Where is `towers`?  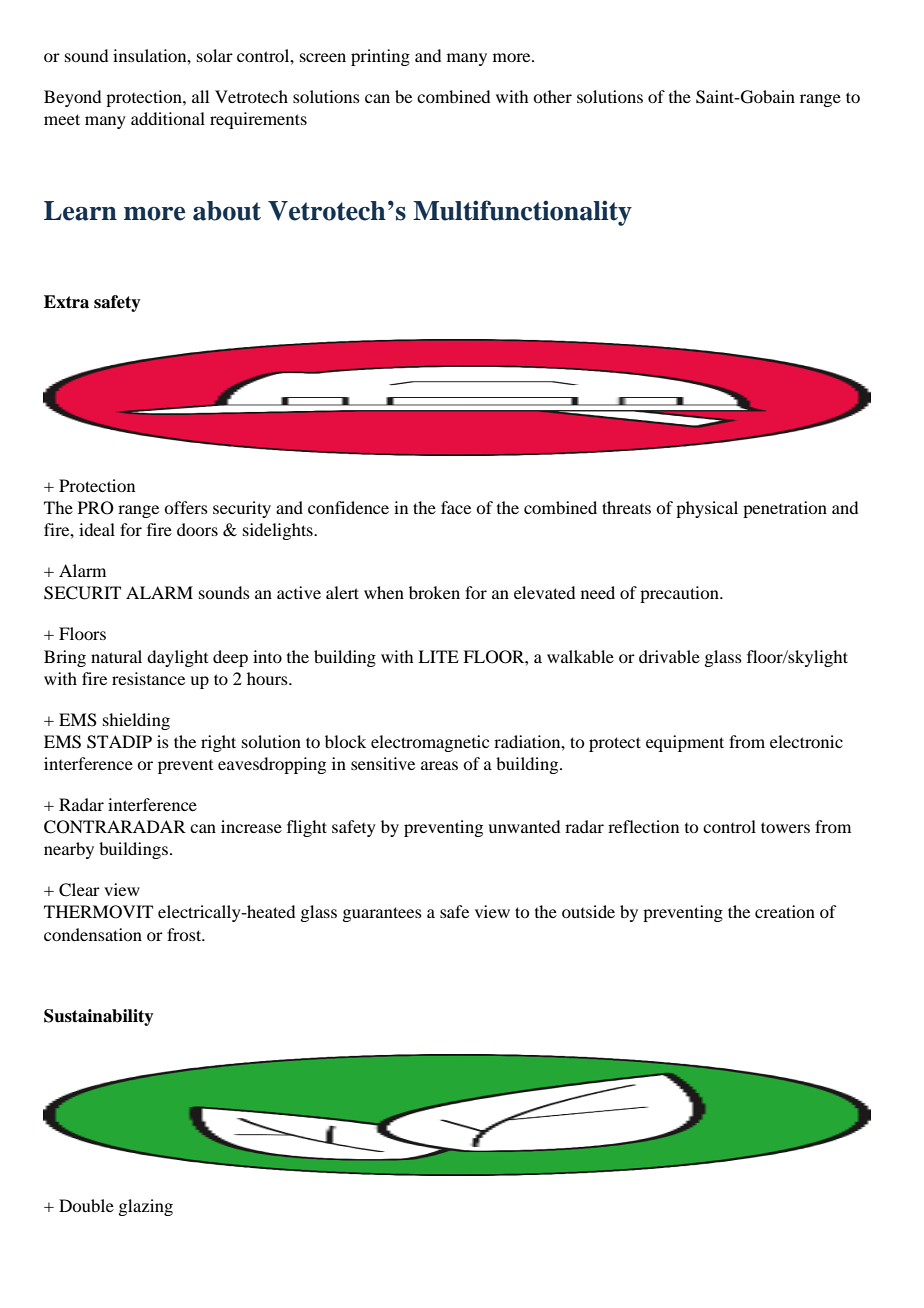
towers is located at coordinates (785, 827).
